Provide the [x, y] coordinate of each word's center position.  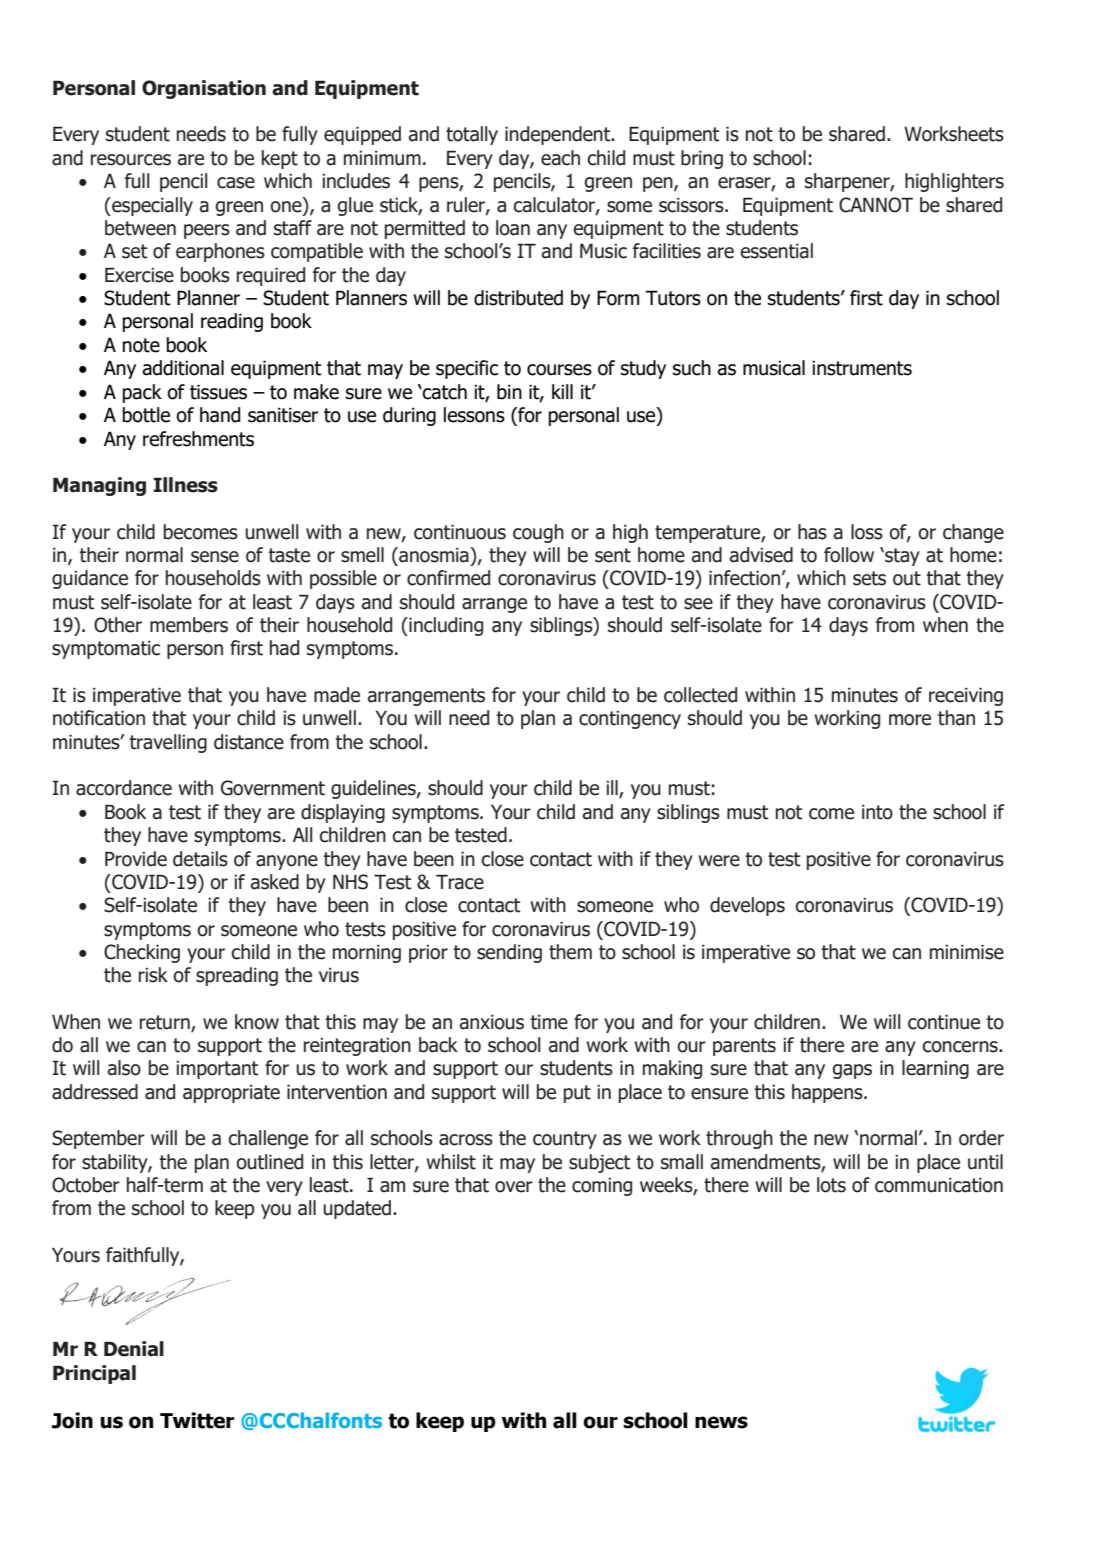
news [721, 1422]
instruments [862, 368]
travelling [168, 743]
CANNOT [876, 205]
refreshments [198, 439]
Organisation [204, 89]
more [910, 720]
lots [831, 1185]
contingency [630, 720]
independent [559, 135]
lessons [474, 415]
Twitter [197, 1420]
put [577, 1094]
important [217, 1070]
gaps [852, 1071]
